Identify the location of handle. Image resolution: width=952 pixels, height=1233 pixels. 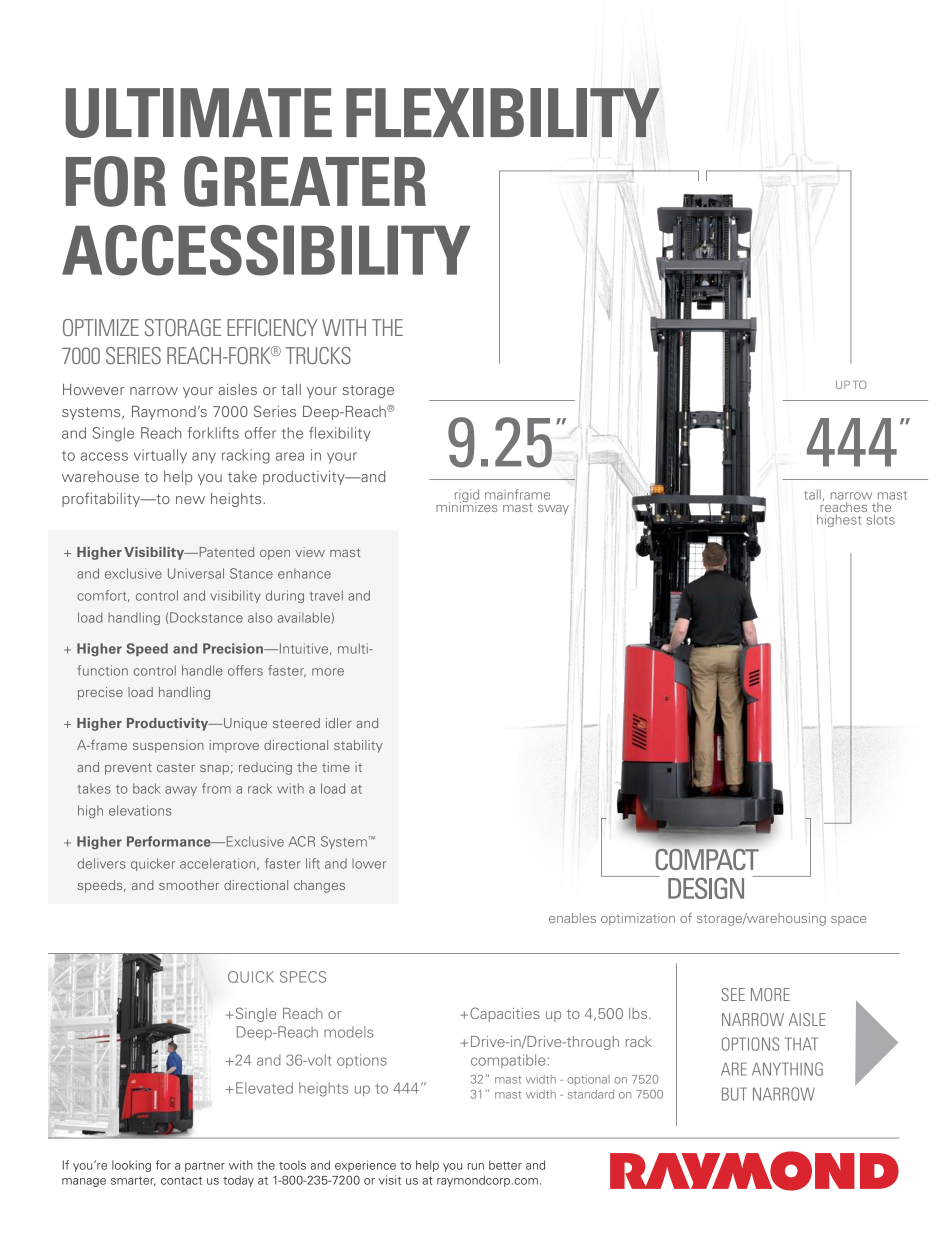
(202, 670).
